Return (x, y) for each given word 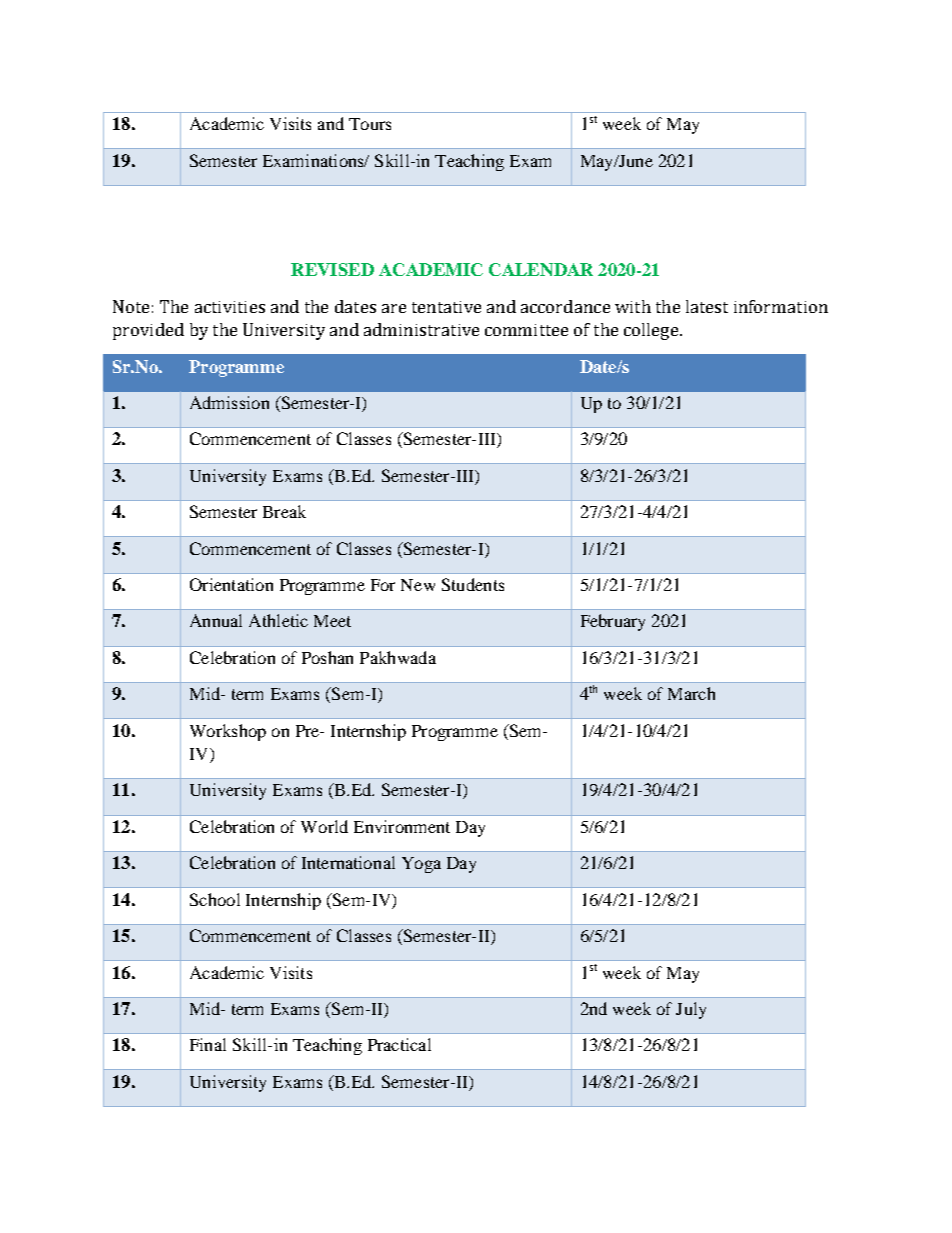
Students (473, 584)
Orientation (231, 584)
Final (208, 1044)
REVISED (332, 269)
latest (707, 306)
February (613, 622)
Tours (370, 124)
